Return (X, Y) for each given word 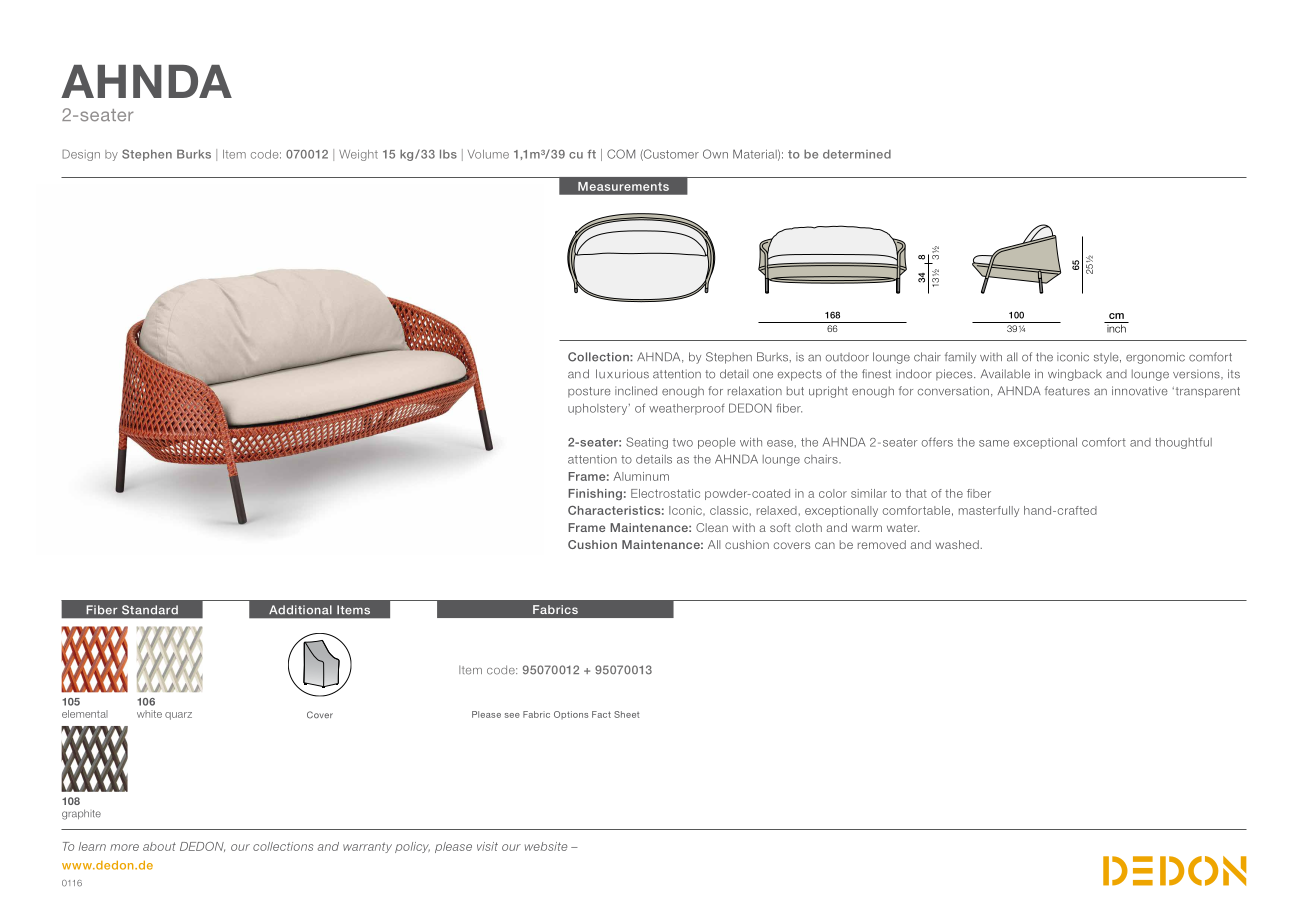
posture (589, 392)
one (763, 375)
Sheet (626, 714)
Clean (712, 527)
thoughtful (1183, 443)
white (149, 714)
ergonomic (1155, 358)
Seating (647, 443)
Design (81, 155)
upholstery (599, 409)
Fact (601, 714)
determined (857, 154)
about (159, 846)
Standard (150, 610)
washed (958, 544)
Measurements (623, 186)
